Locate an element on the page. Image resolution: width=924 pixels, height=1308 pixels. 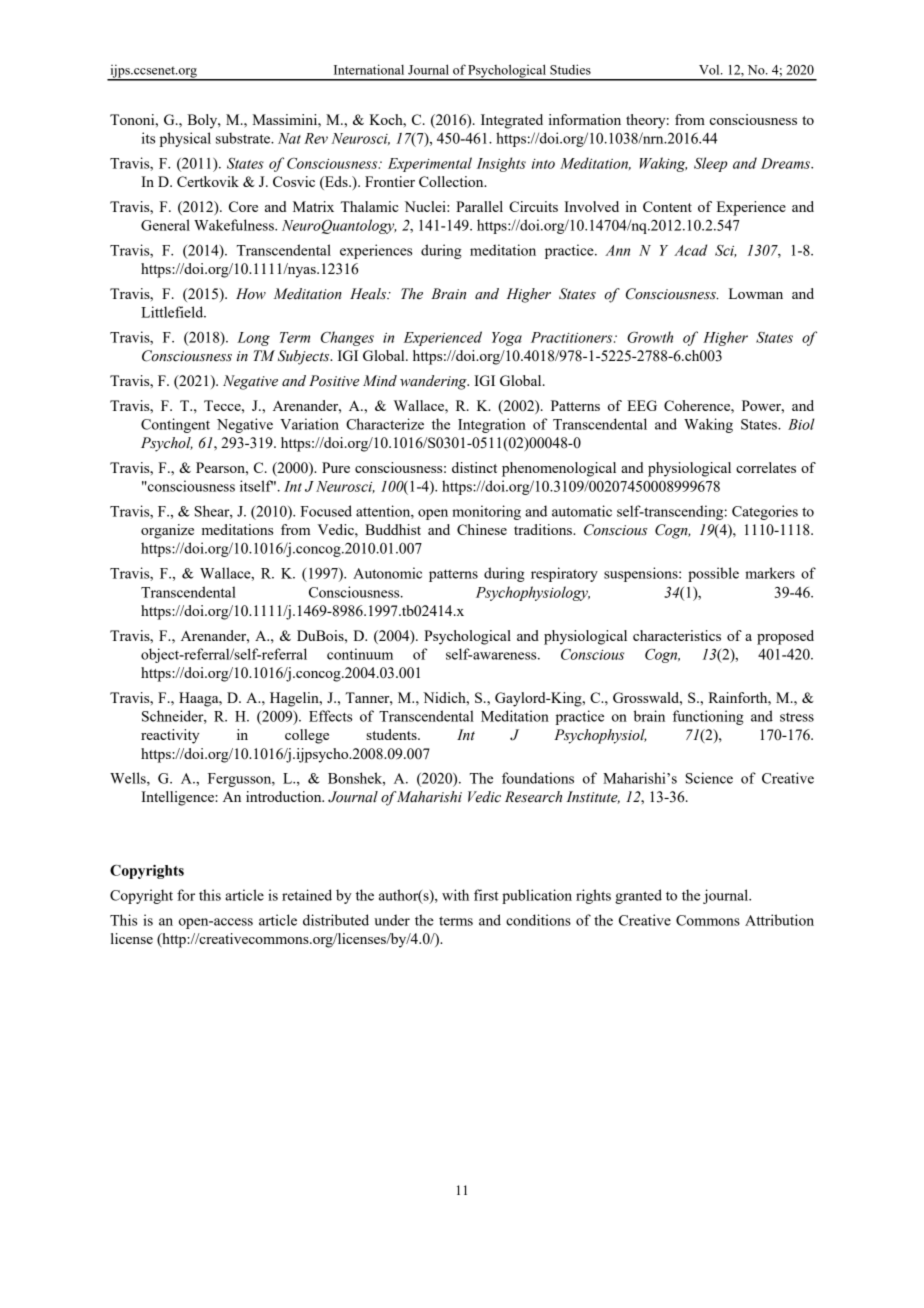
Sleep is located at coordinates (711, 164).
